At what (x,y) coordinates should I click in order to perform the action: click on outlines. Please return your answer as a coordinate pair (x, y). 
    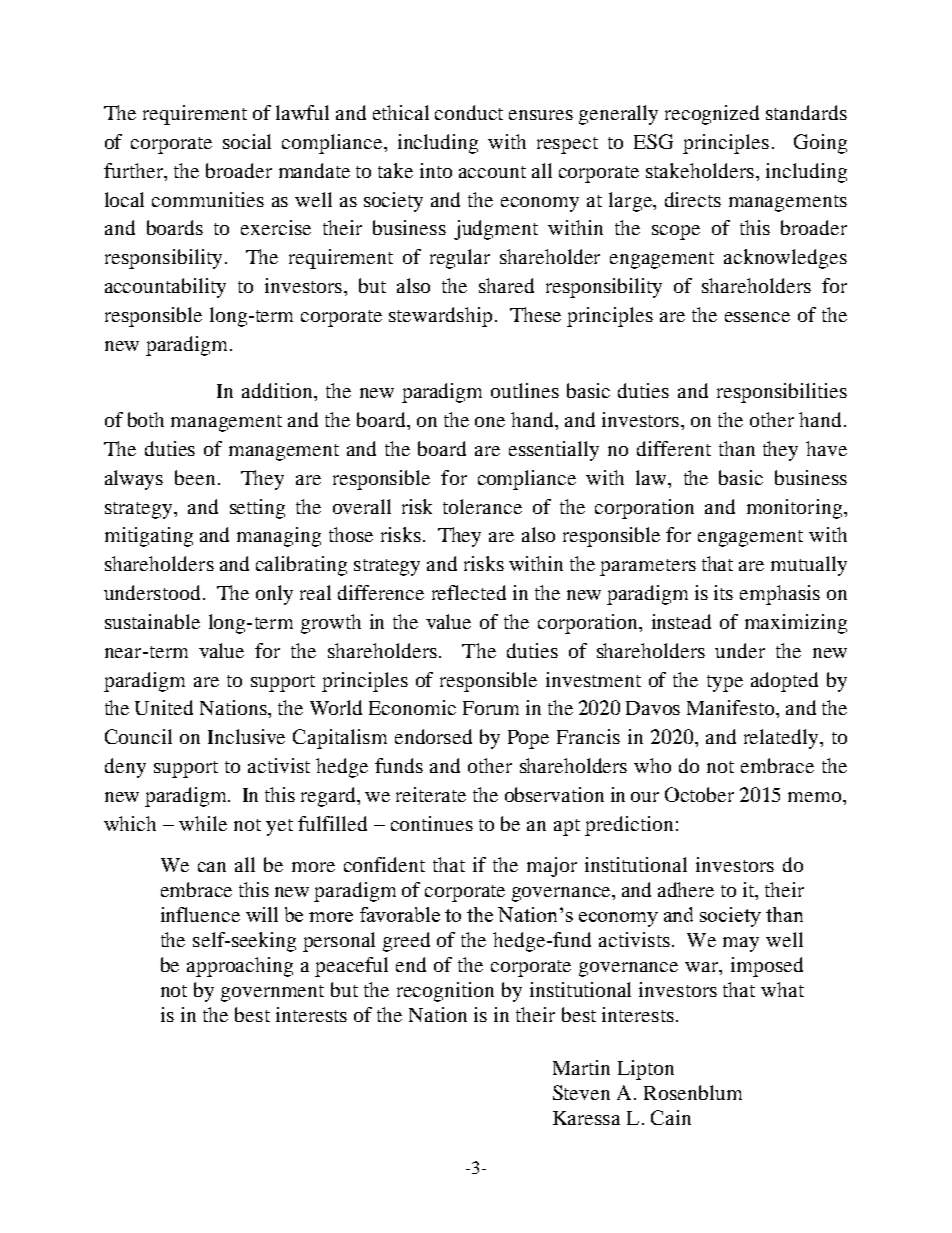
    Looking at the image, I should click on (525, 390).
